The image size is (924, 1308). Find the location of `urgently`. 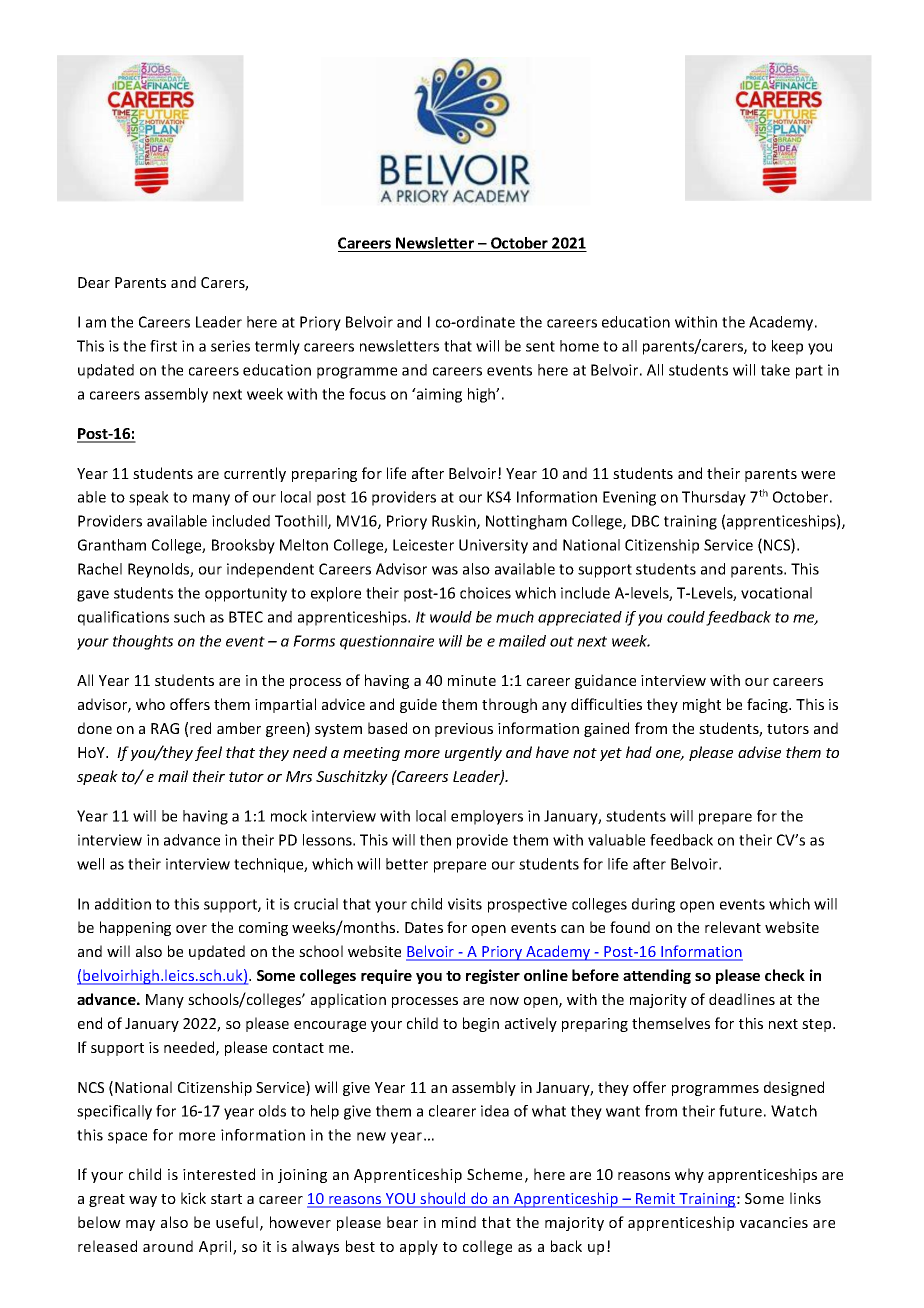

urgently is located at coordinates (473, 753).
